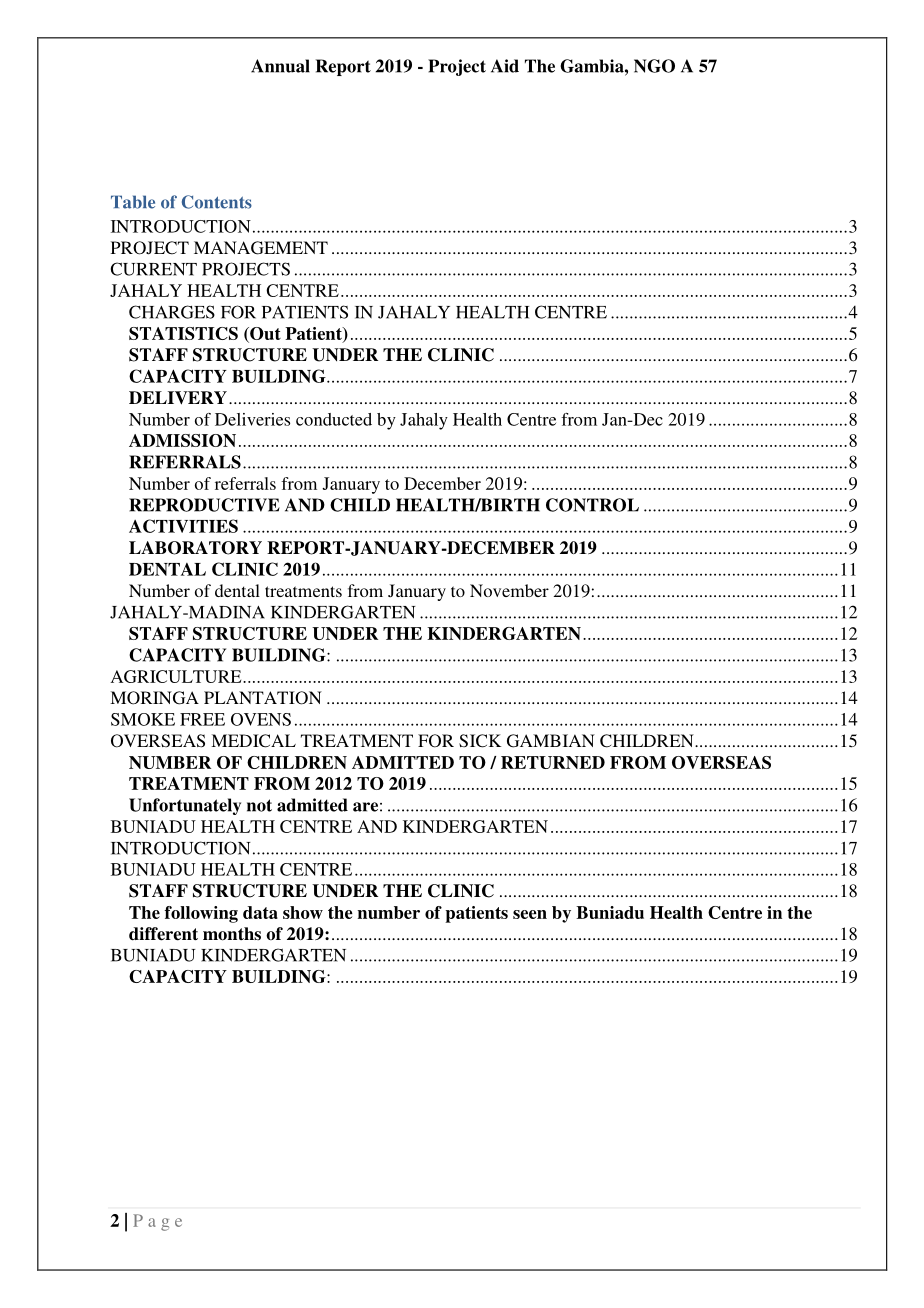 Image resolution: width=924 pixels, height=1308 pixels. Describe the element at coordinates (280, 66) in the screenshot. I see `Annual` at that location.
